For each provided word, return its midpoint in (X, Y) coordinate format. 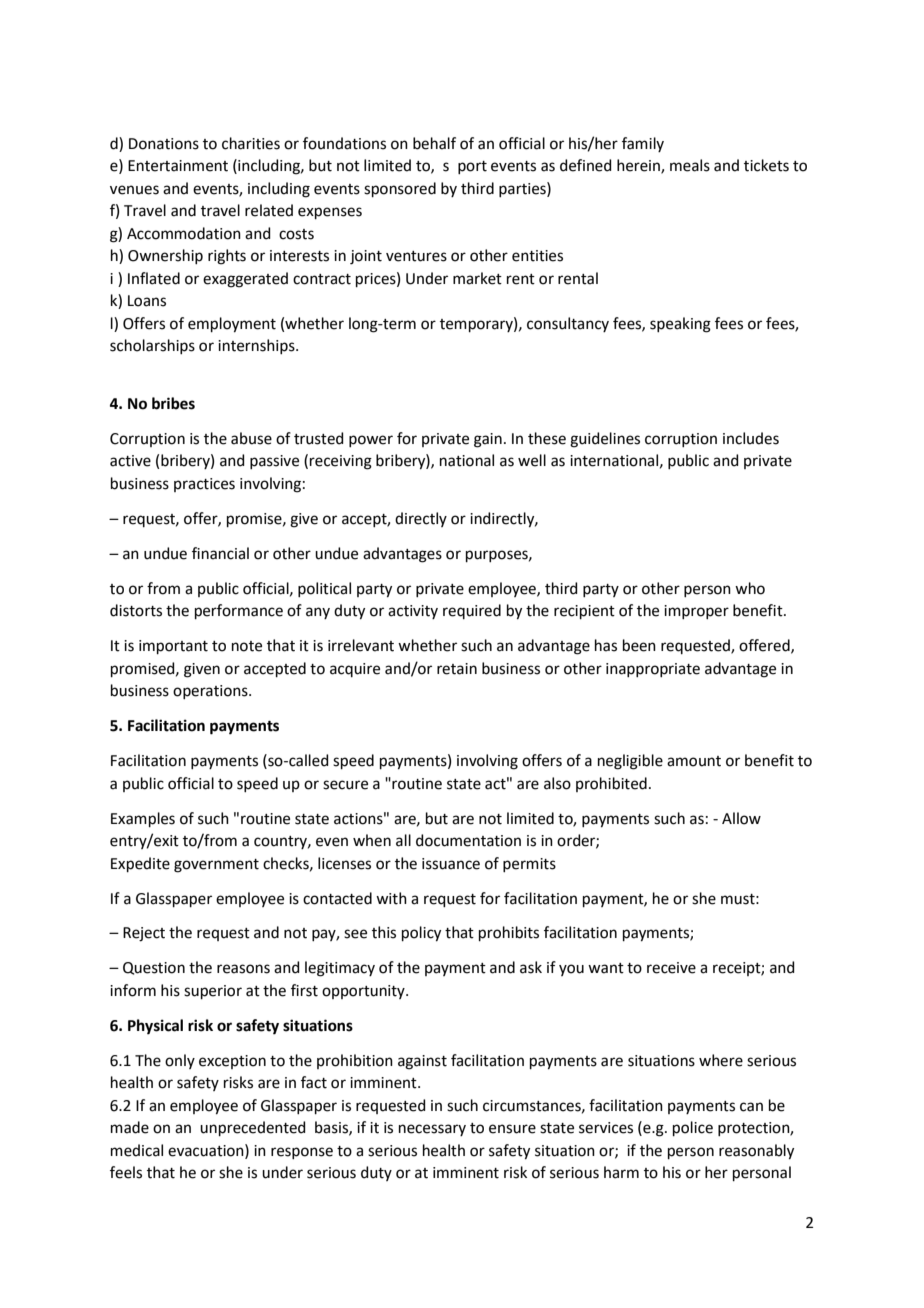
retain (457, 669)
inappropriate (653, 670)
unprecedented (253, 1128)
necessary (432, 1130)
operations (211, 692)
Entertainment (178, 166)
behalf (434, 143)
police (693, 1128)
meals (690, 165)
